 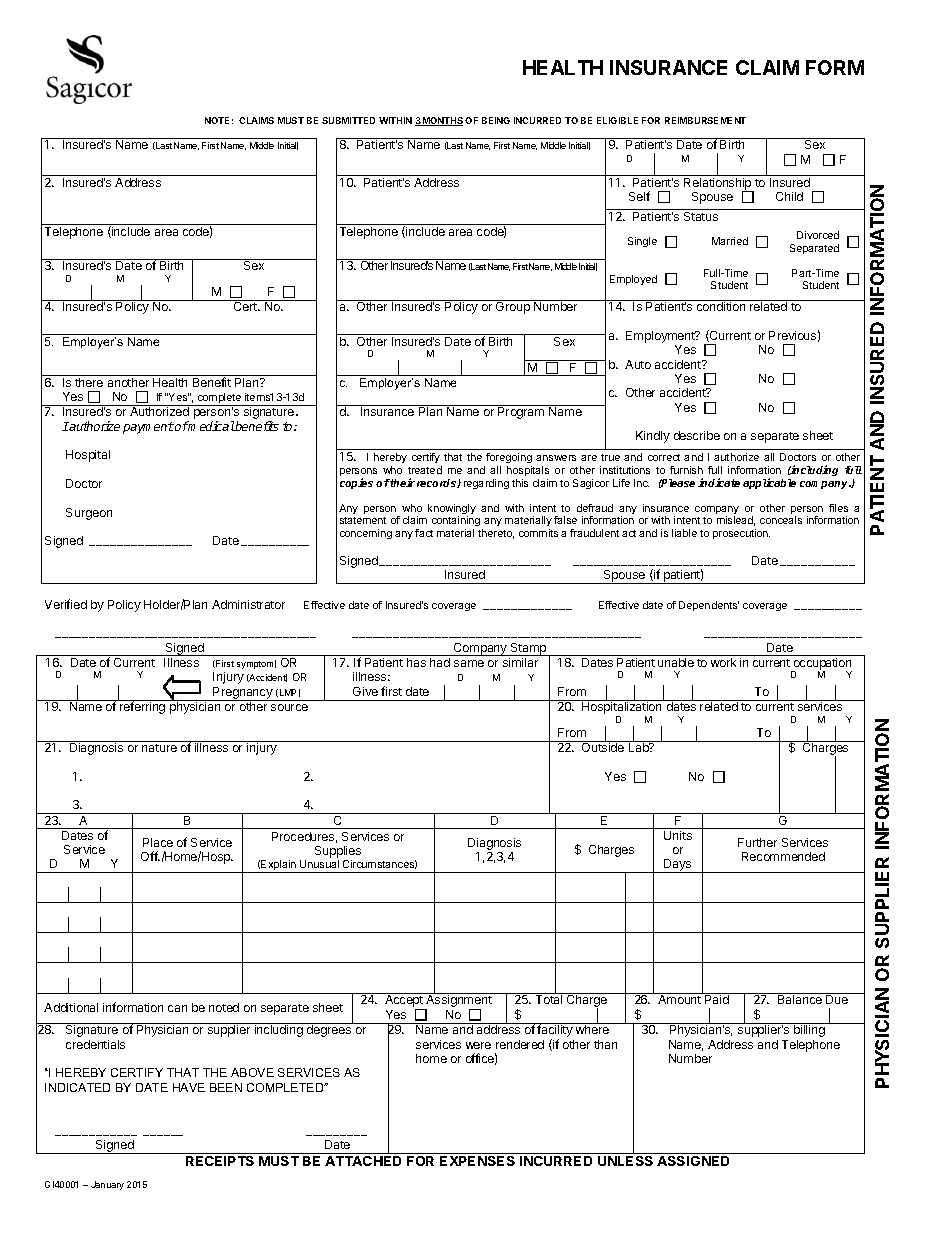 I want to click on symptom, so click(x=256, y=664).
